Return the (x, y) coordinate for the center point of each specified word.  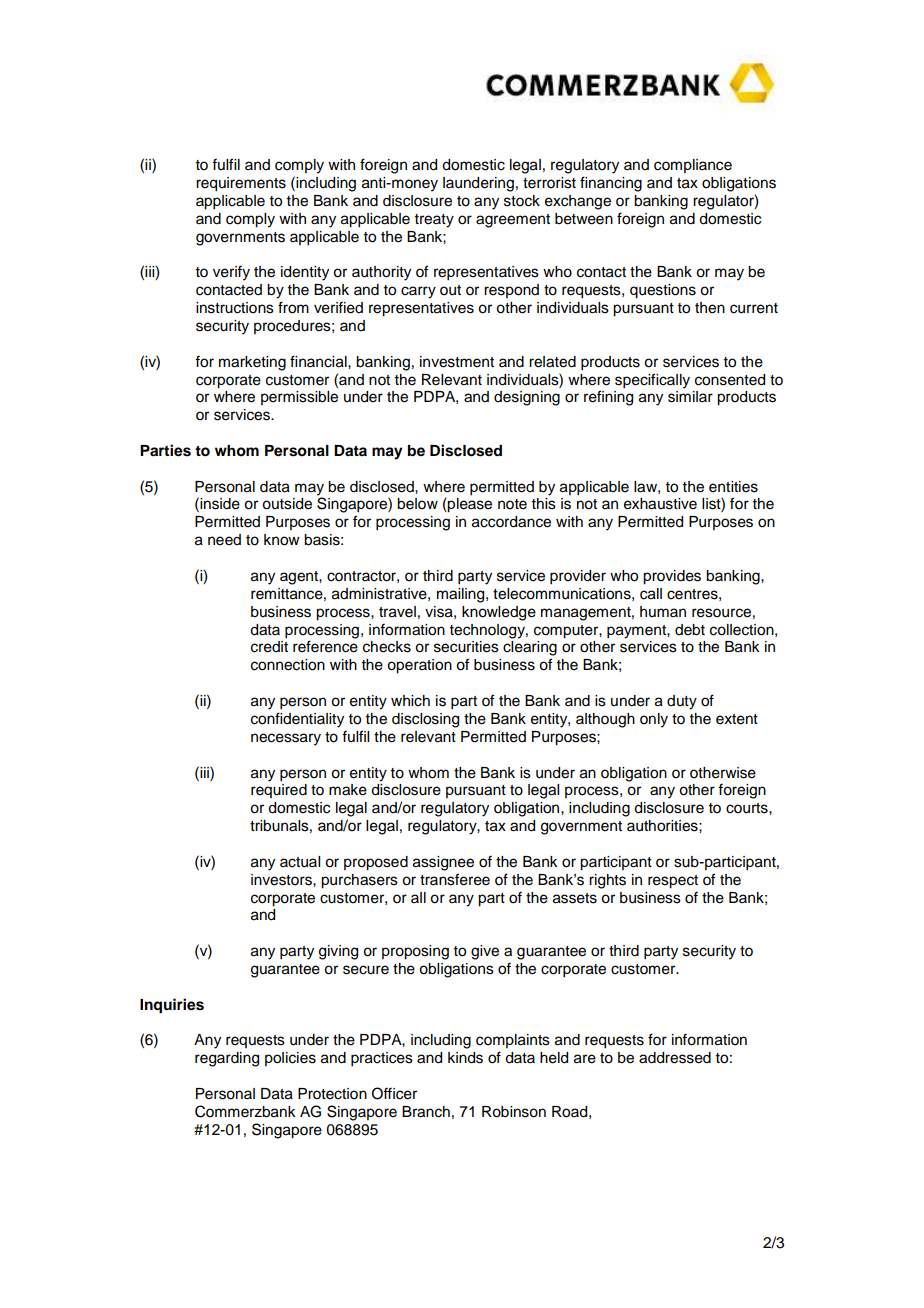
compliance (693, 166)
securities (466, 647)
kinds (465, 1058)
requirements (241, 184)
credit (269, 647)
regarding (227, 1059)
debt (690, 630)
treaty (434, 221)
